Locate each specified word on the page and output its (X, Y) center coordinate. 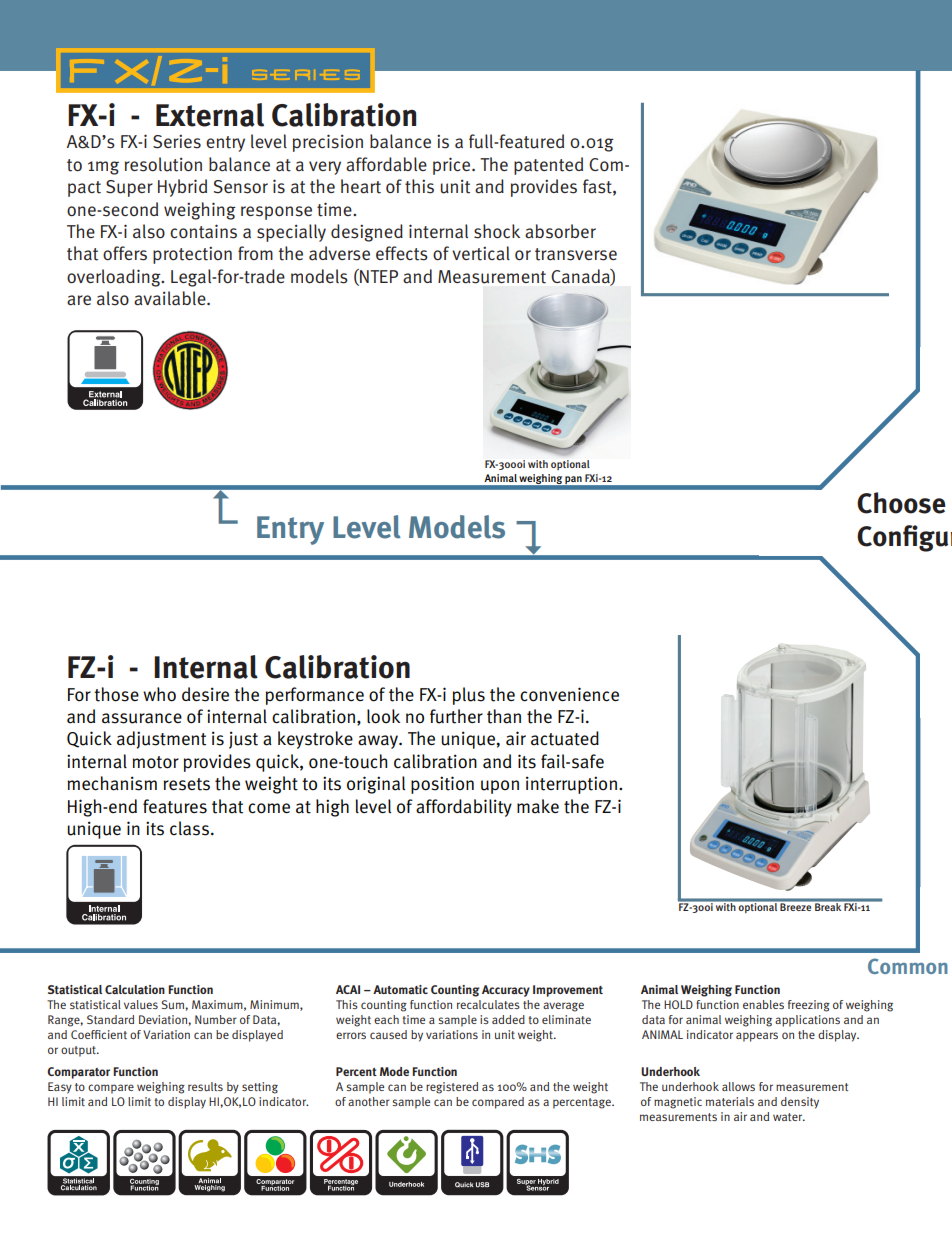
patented (548, 166)
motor (155, 762)
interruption (571, 785)
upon (500, 787)
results (205, 1086)
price (453, 166)
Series (177, 141)
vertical (481, 253)
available (171, 298)
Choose (901, 503)
